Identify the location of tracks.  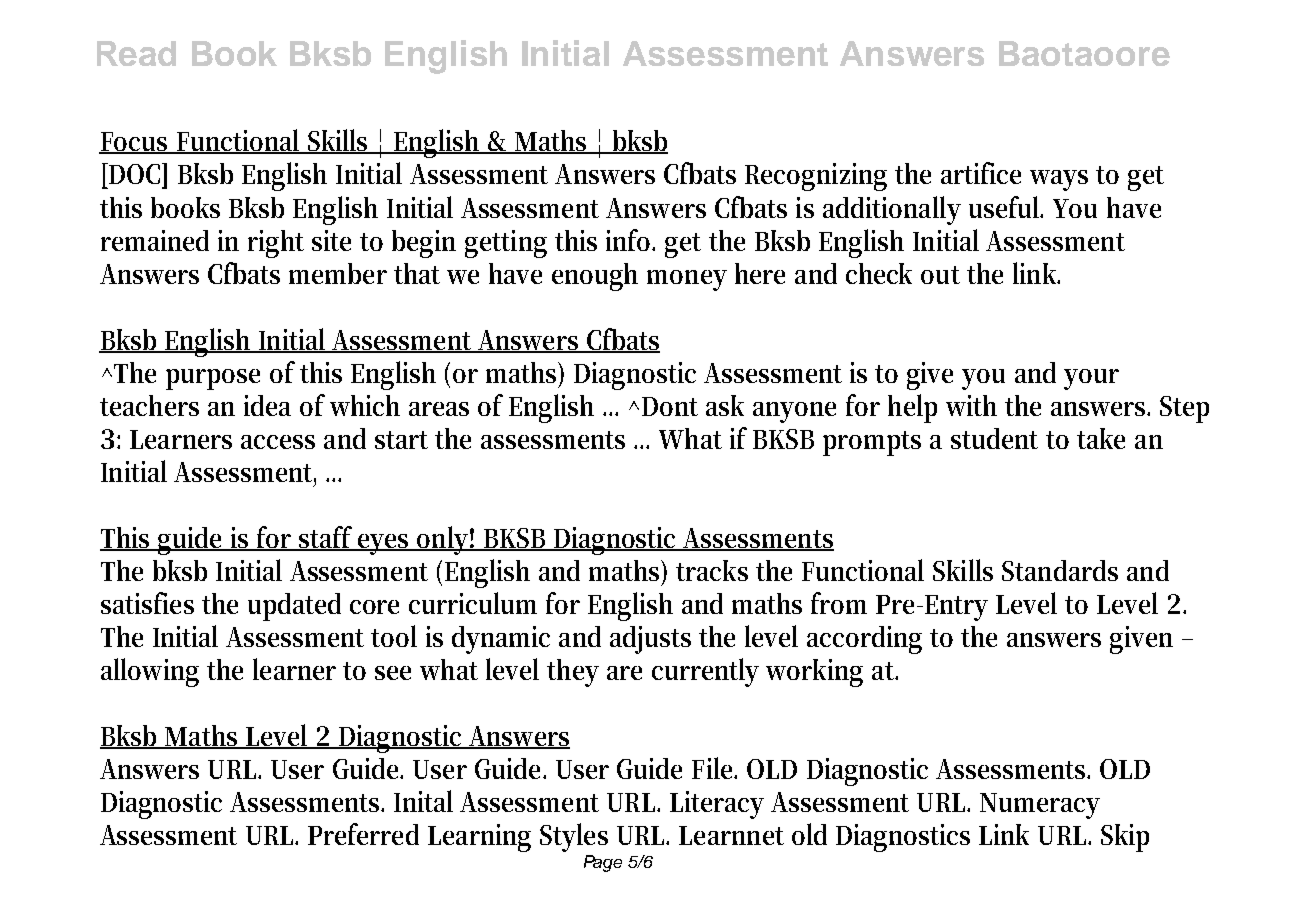
(712, 570).
